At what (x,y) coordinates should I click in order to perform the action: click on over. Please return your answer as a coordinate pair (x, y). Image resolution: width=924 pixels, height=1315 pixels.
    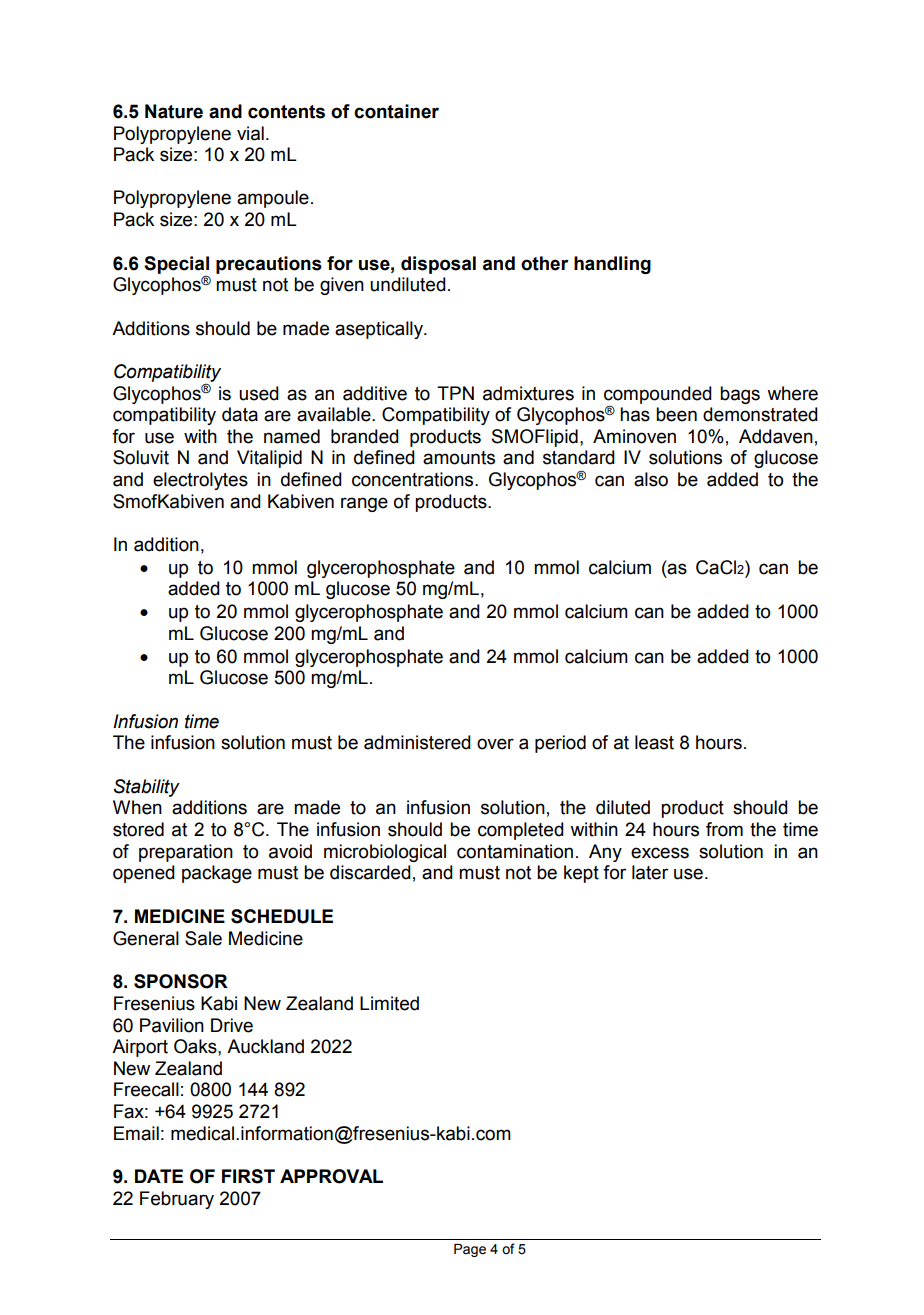
    Looking at the image, I should click on (495, 744).
